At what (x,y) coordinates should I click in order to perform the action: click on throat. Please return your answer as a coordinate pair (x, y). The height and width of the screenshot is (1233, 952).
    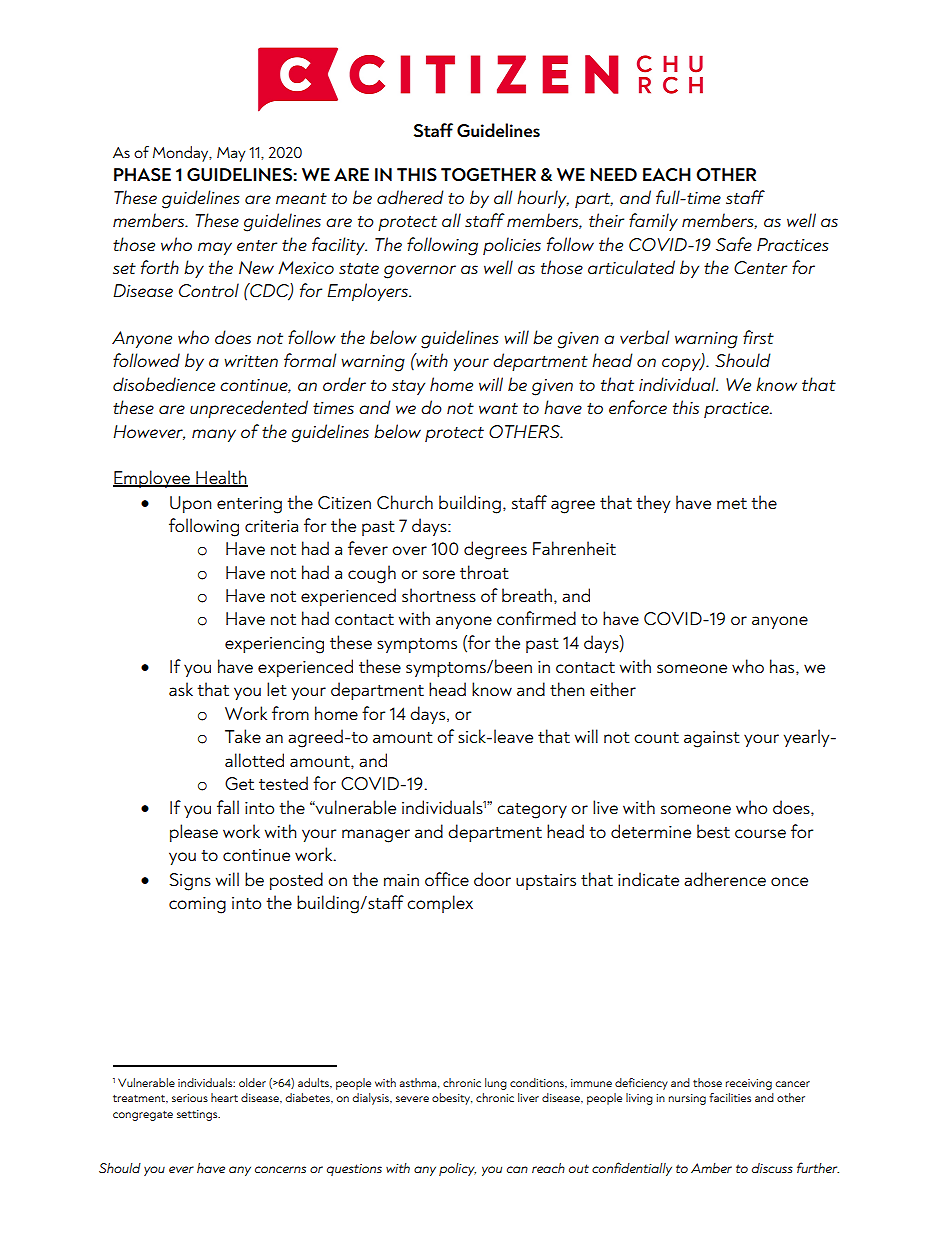
    Looking at the image, I should click on (484, 572).
